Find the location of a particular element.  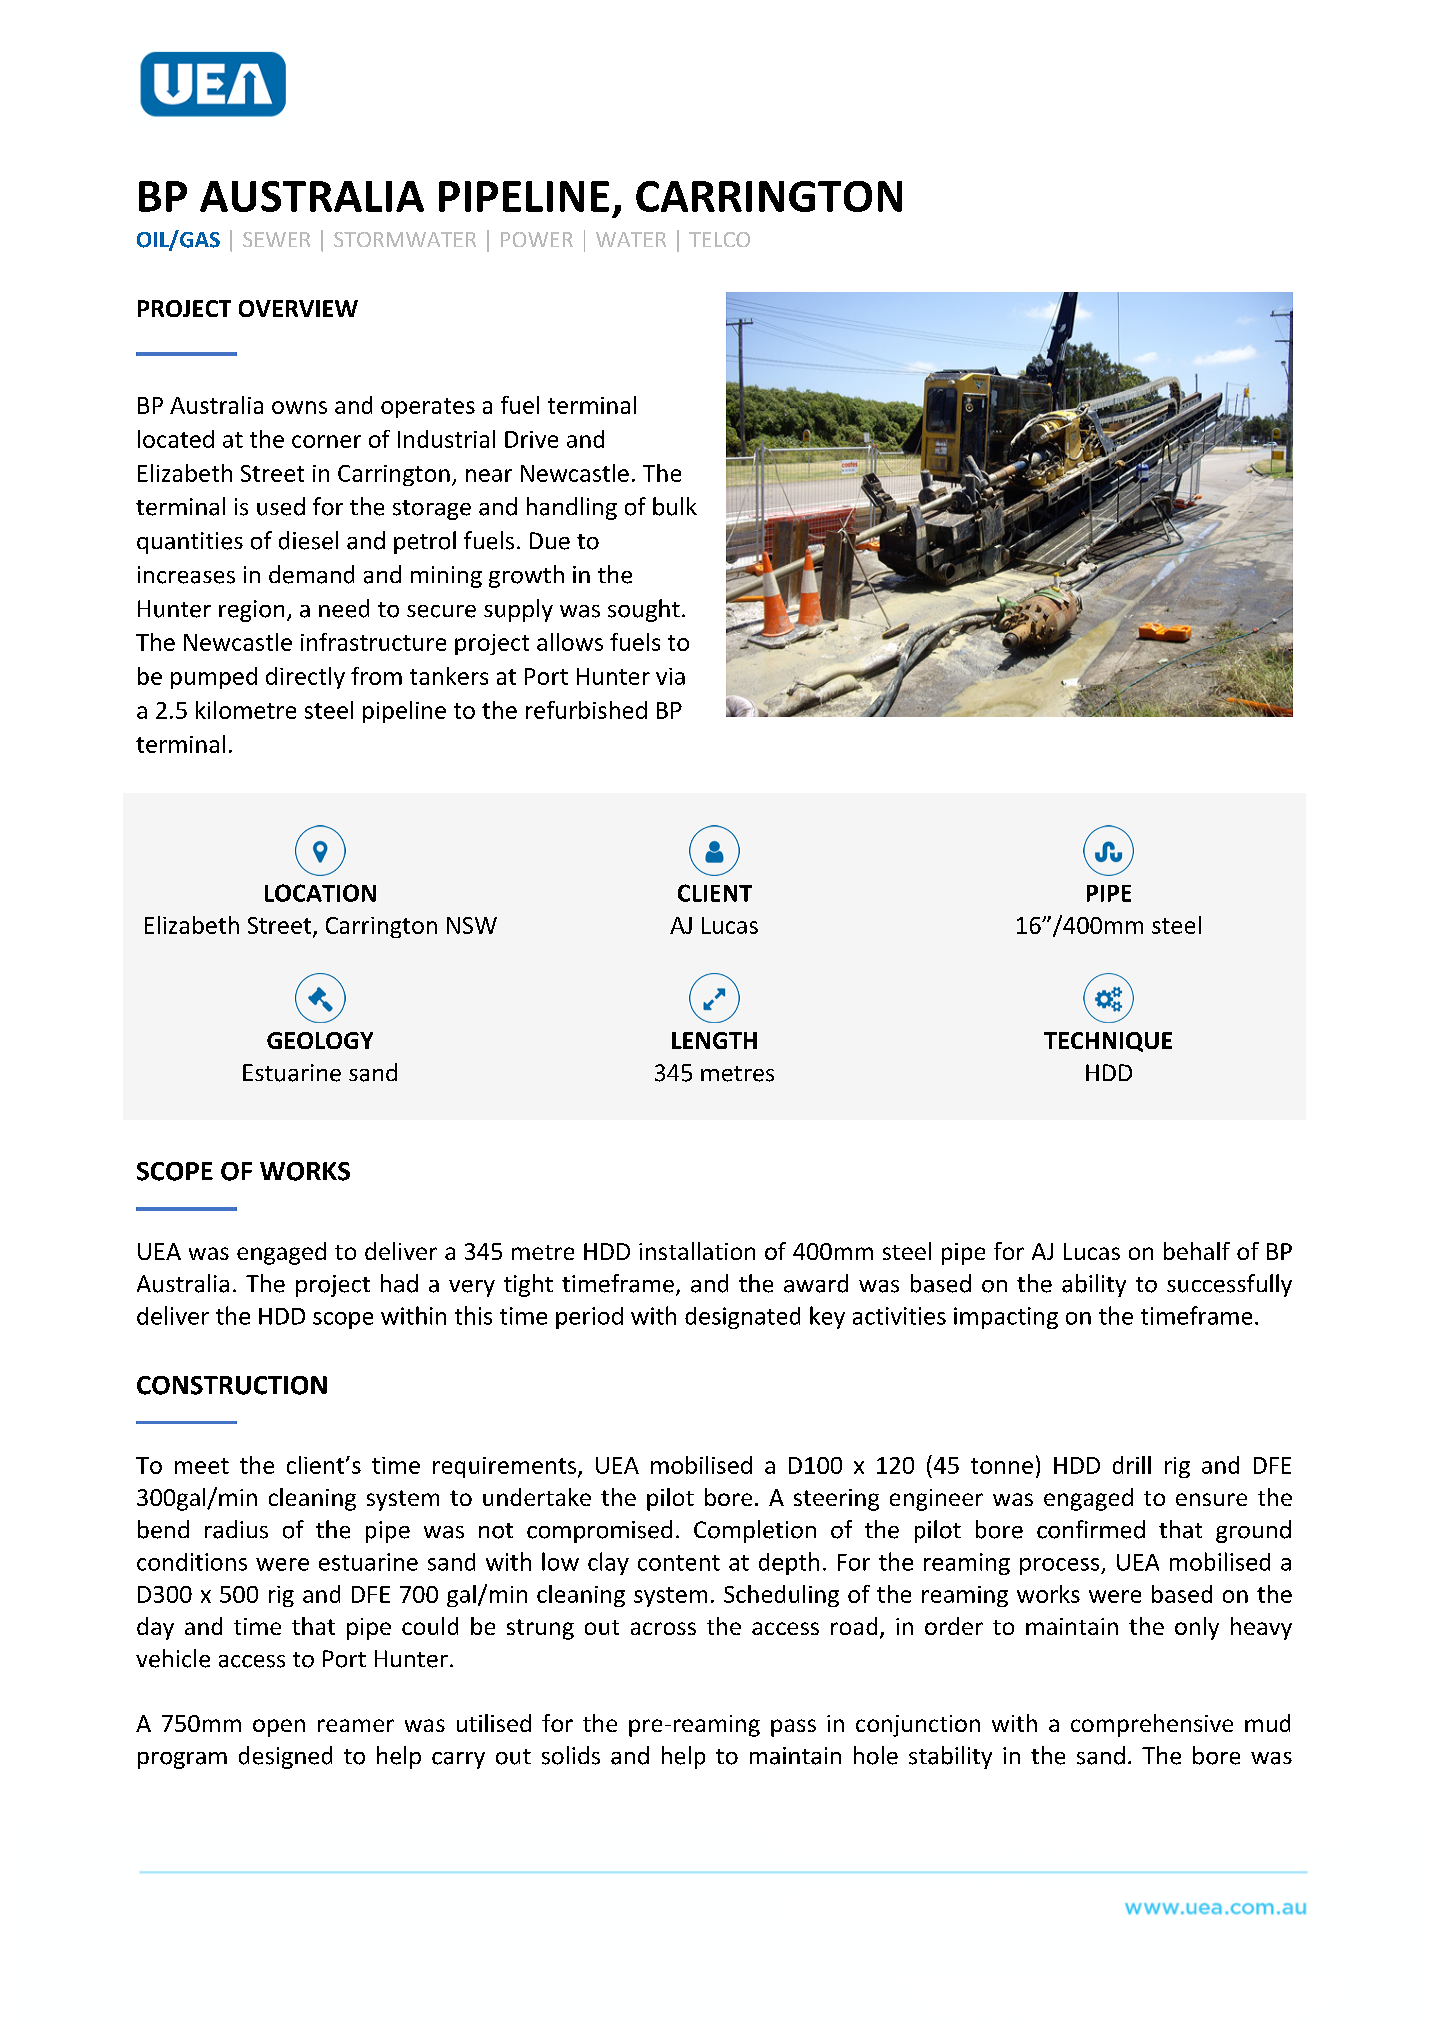

via is located at coordinates (670, 676).
